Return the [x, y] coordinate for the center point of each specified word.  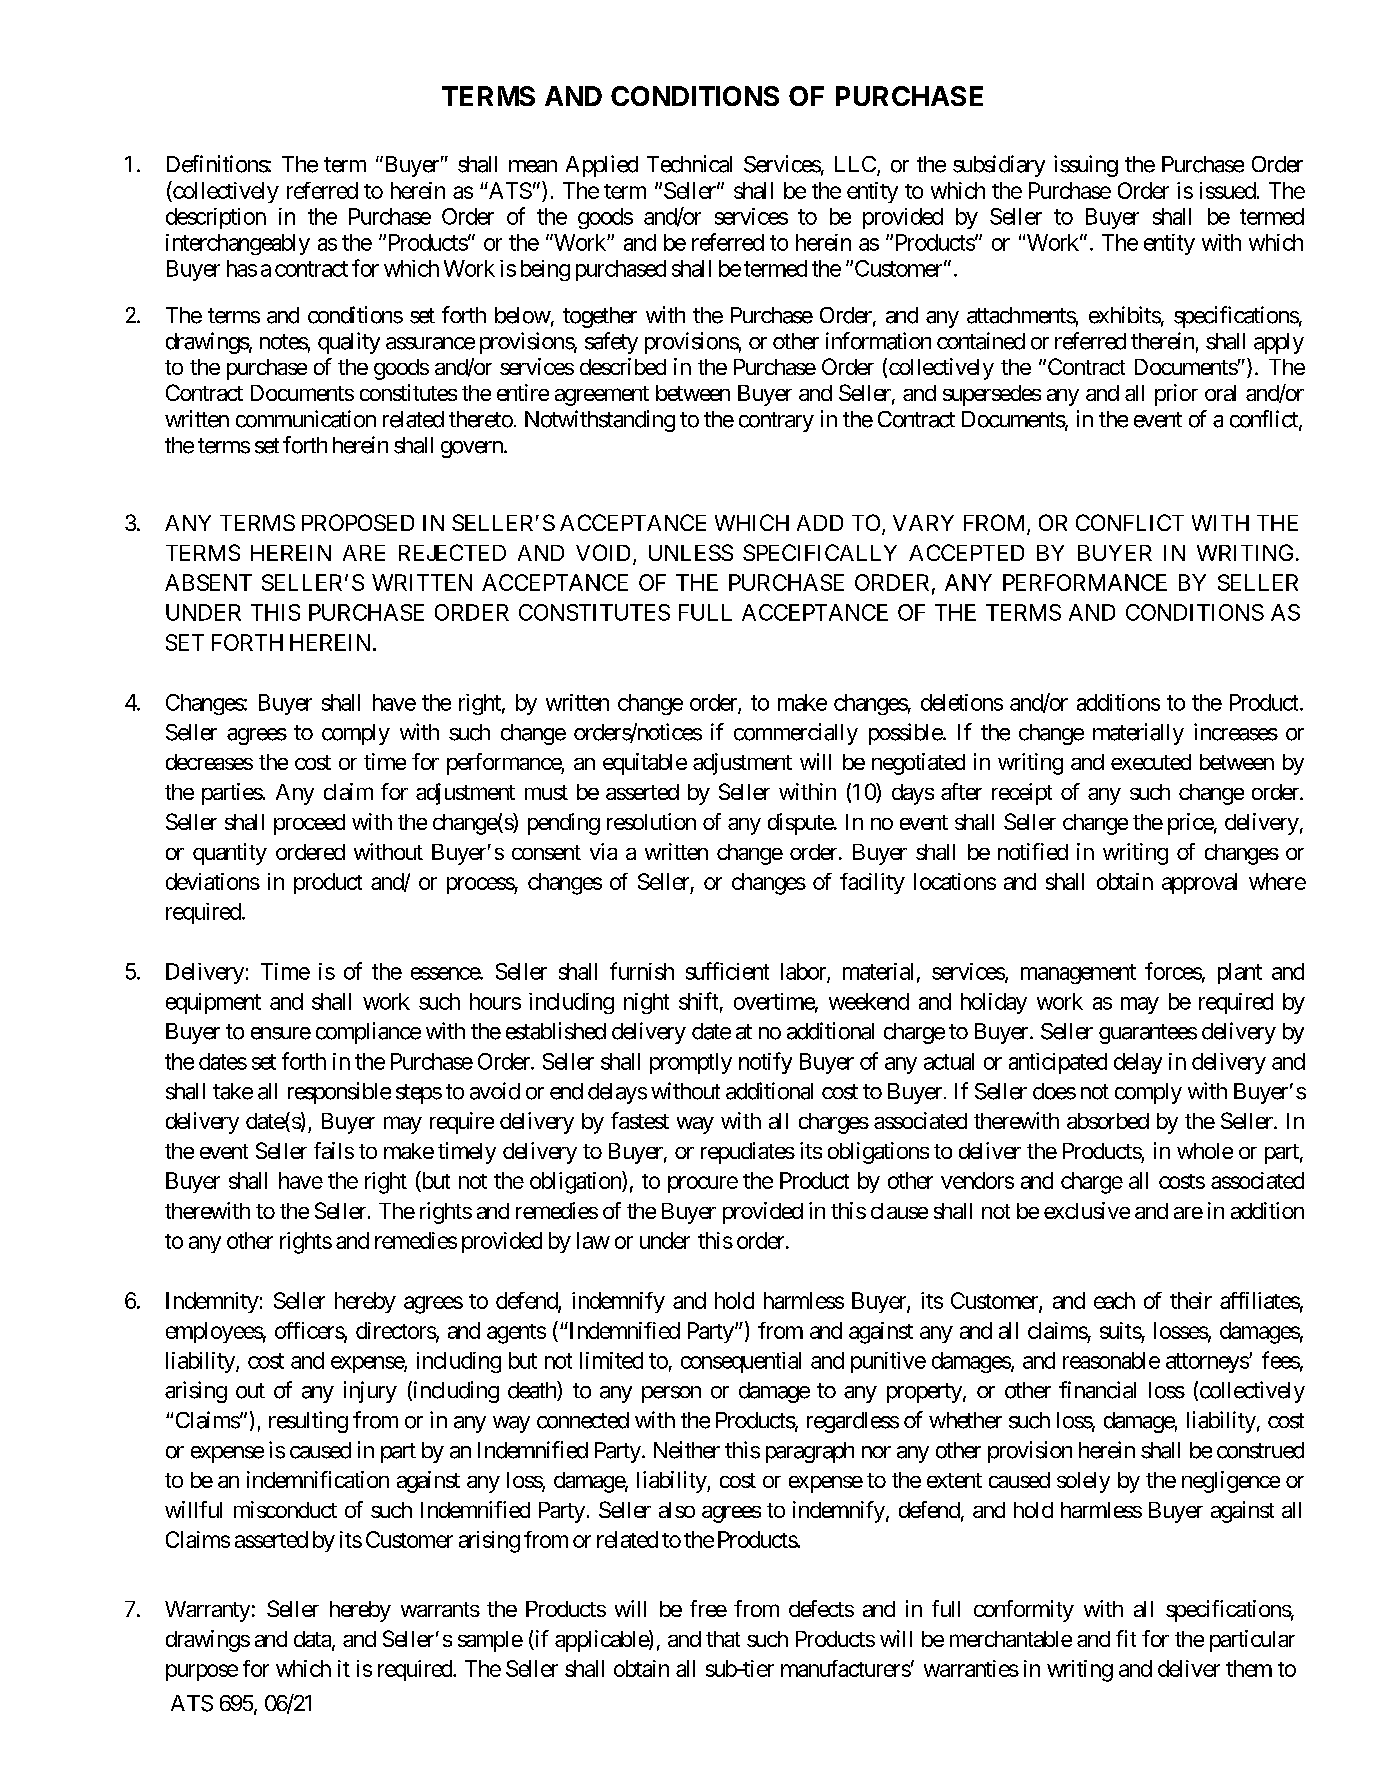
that [723, 1639]
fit [1126, 1638]
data [313, 1640]
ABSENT [208, 582]
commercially [796, 734]
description [216, 218]
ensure [281, 1033]
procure [703, 1184]
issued [1228, 190]
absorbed [1108, 1121]
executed [1151, 762]
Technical [689, 164]
